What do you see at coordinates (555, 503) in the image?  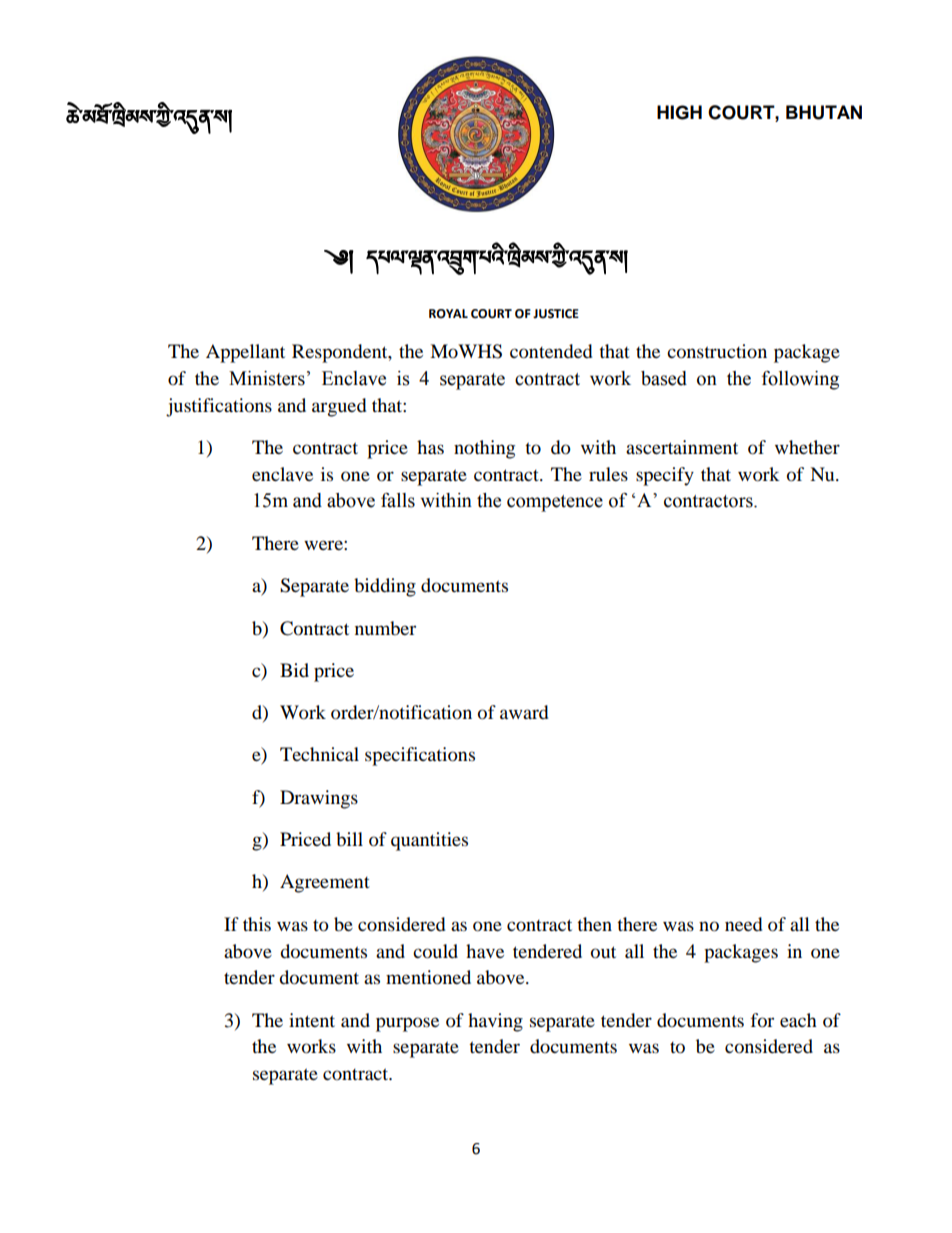 I see `competence` at bounding box center [555, 503].
